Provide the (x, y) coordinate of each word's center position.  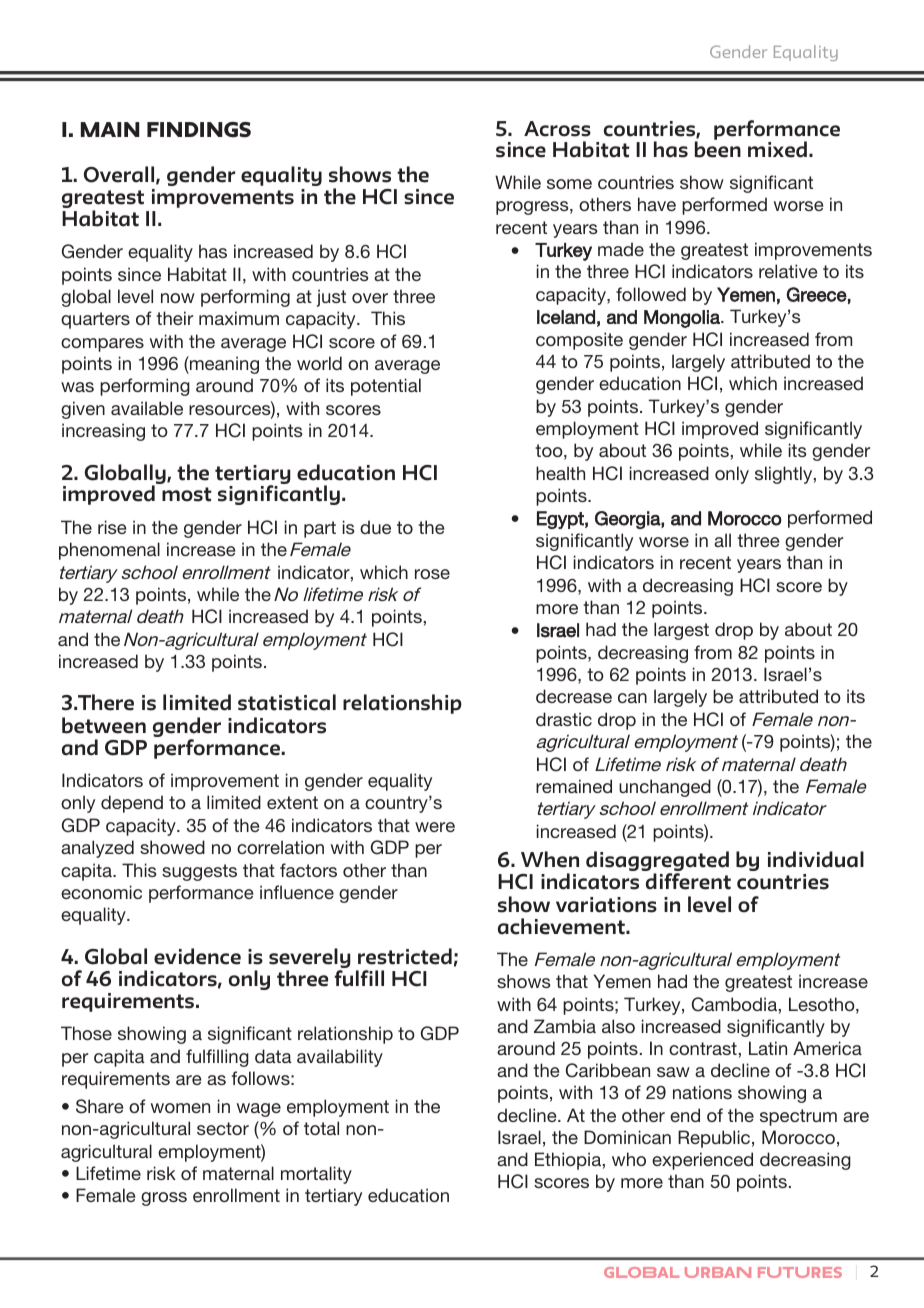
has (213, 251)
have (657, 204)
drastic (564, 719)
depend (132, 804)
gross (164, 1199)
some (569, 184)
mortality (316, 1175)
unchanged (665, 788)
